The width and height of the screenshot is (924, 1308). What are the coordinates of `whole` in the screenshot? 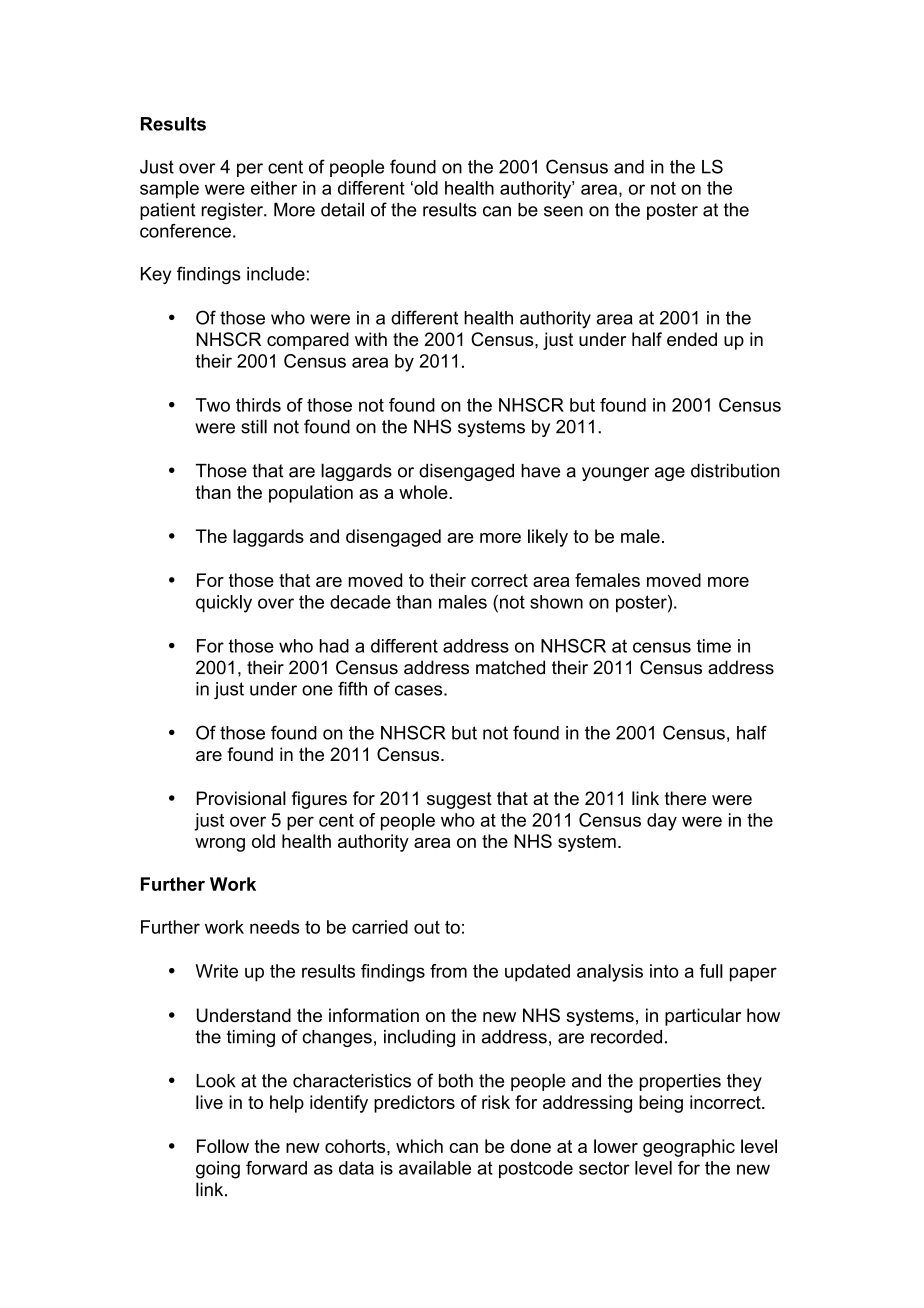 It's located at (424, 492).
